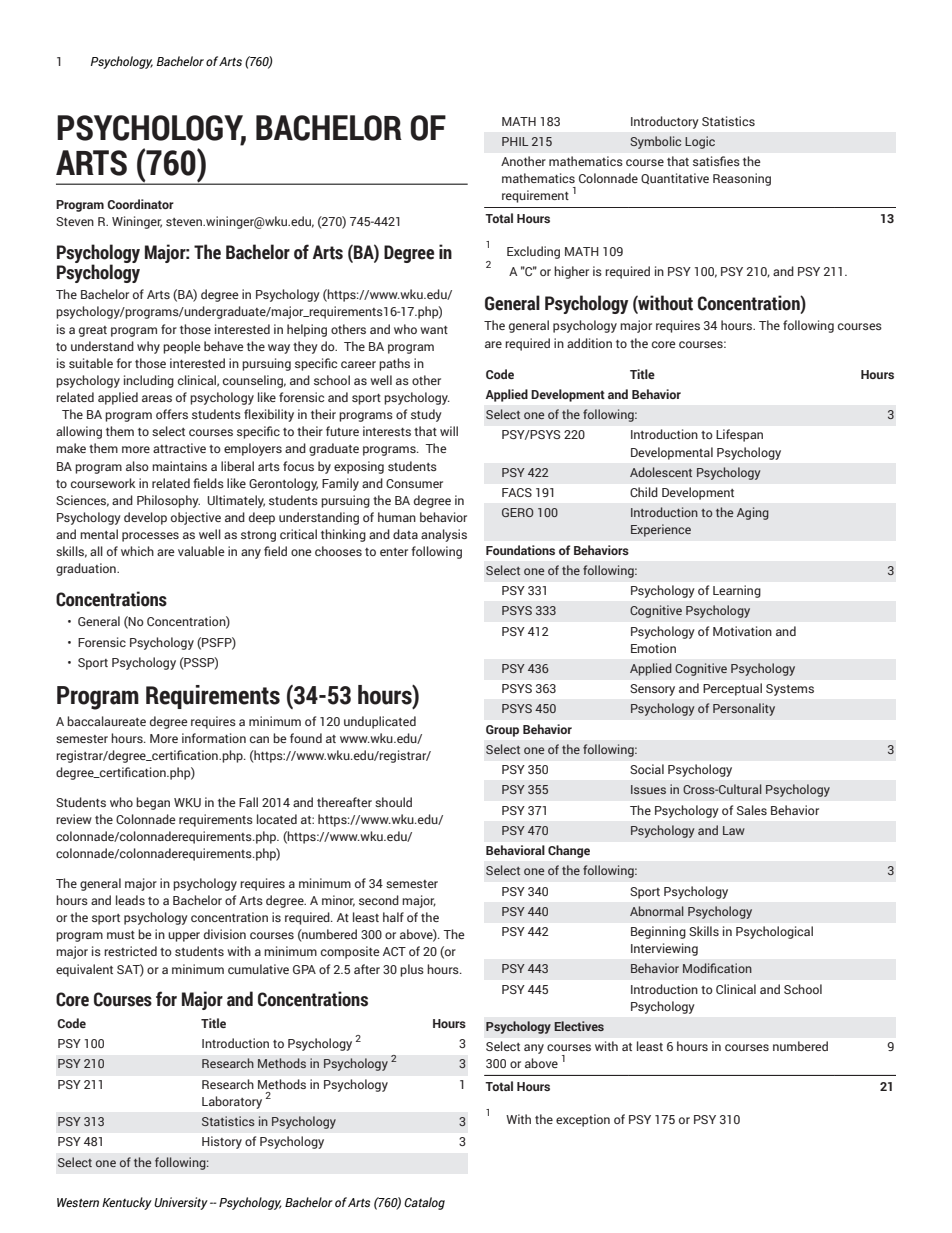  Describe the element at coordinates (533, 252) in the screenshot. I see `Excluding` at that location.
